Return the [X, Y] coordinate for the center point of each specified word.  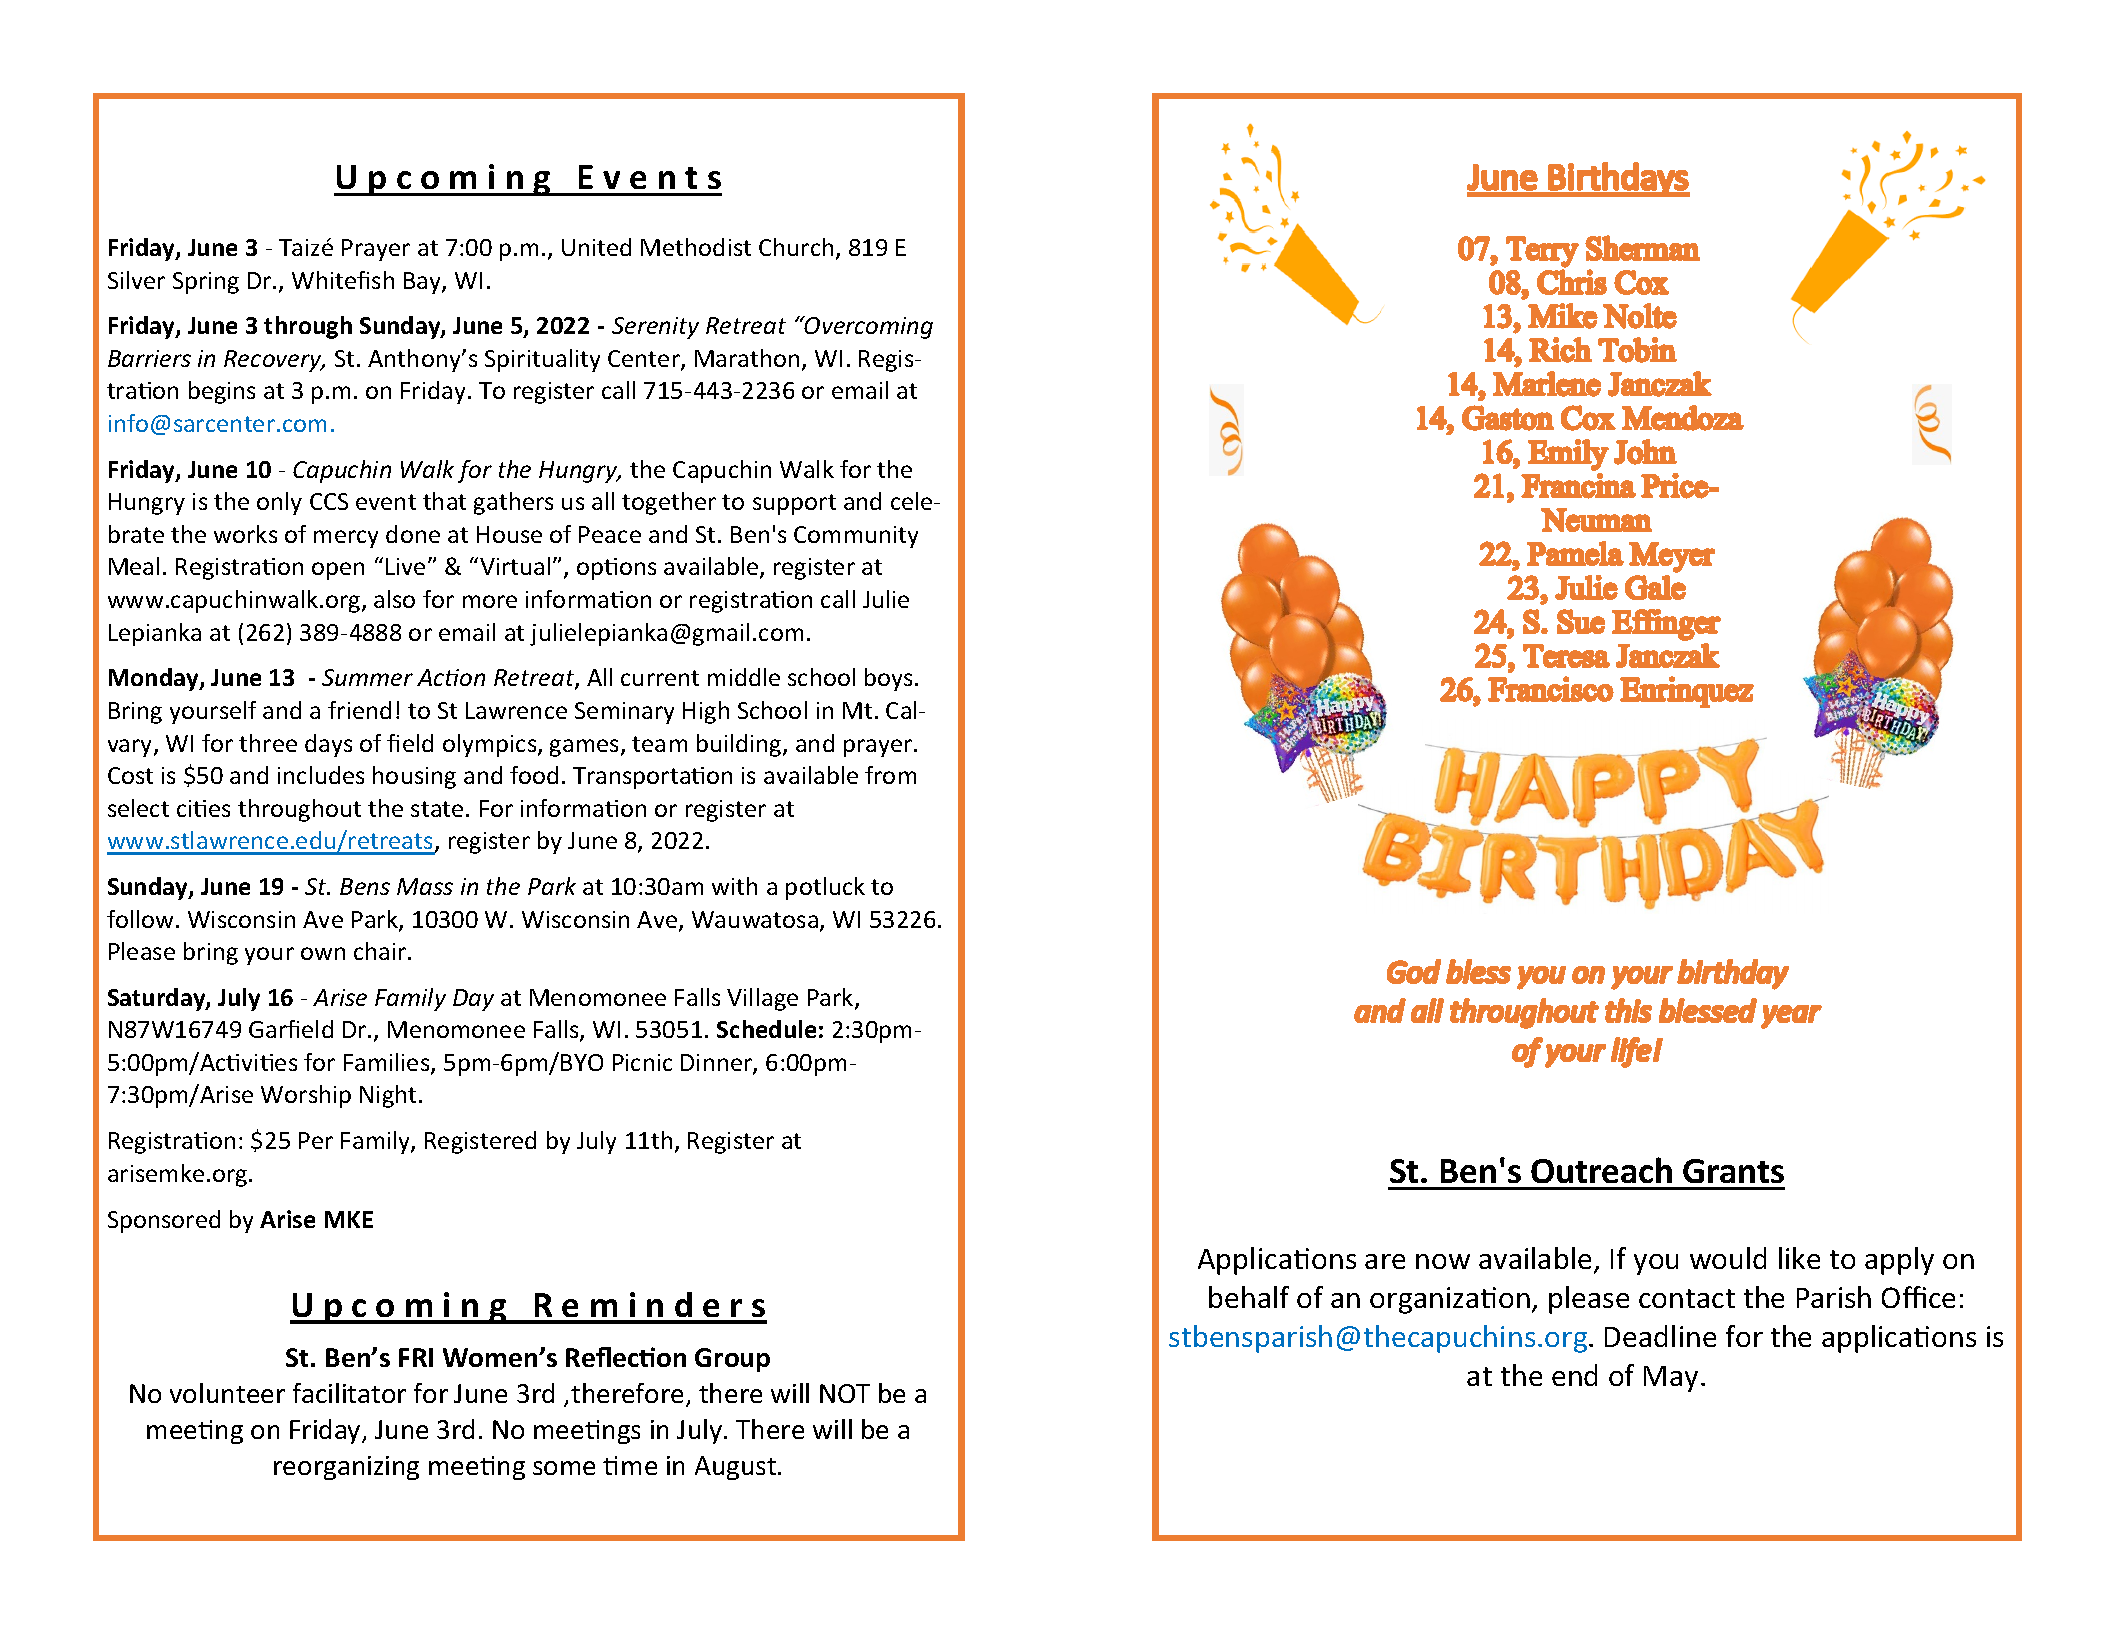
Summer [367, 677]
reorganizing [346, 1468]
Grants [1733, 1171]
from [890, 775]
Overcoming [868, 327]
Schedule [766, 1029]
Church [796, 247]
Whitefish [343, 280]
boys [890, 679]
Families [388, 1063]
